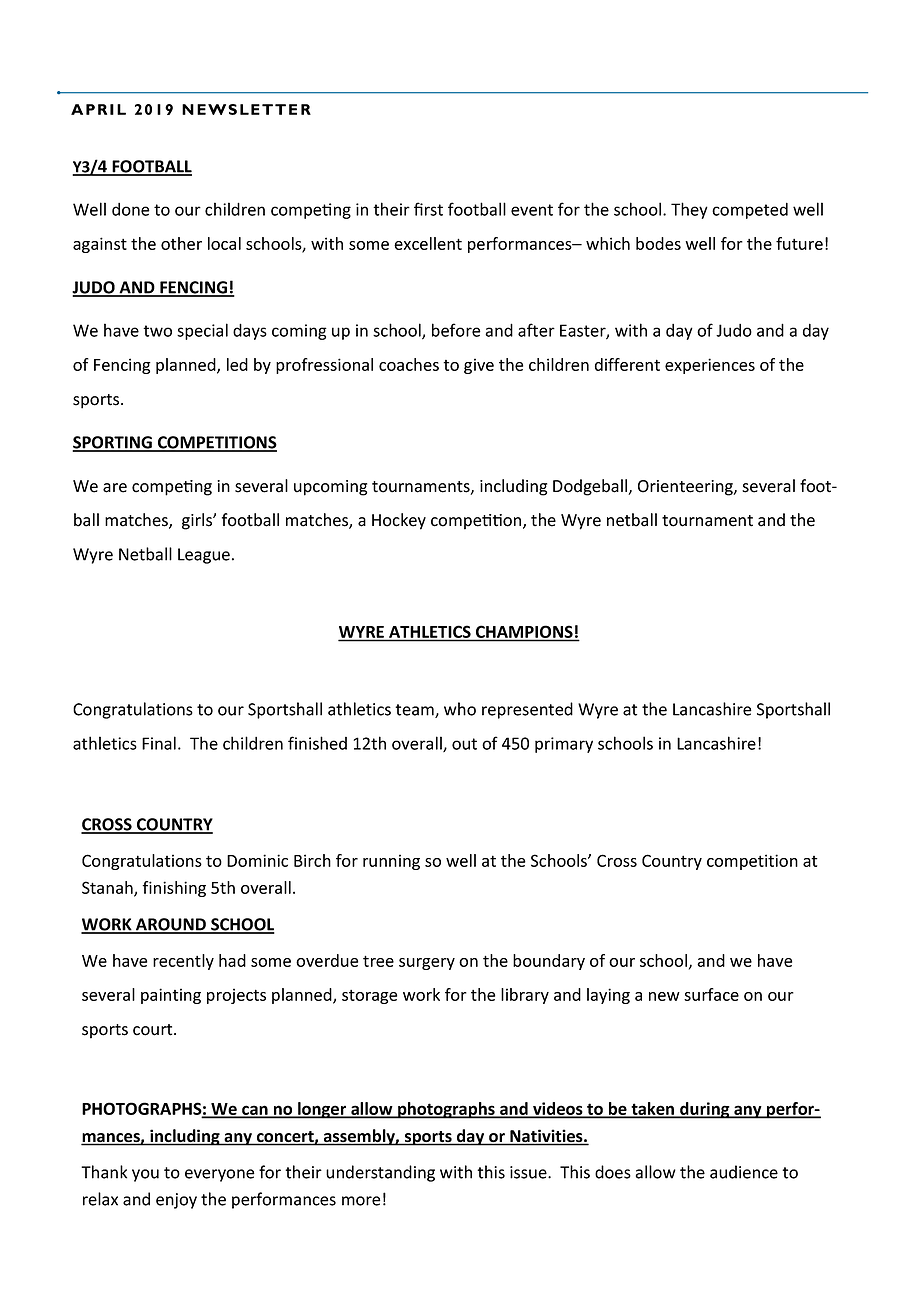  What do you see at coordinates (98, 109) in the screenshot?
I see `APRIL` at bounding box center [98, 109].
